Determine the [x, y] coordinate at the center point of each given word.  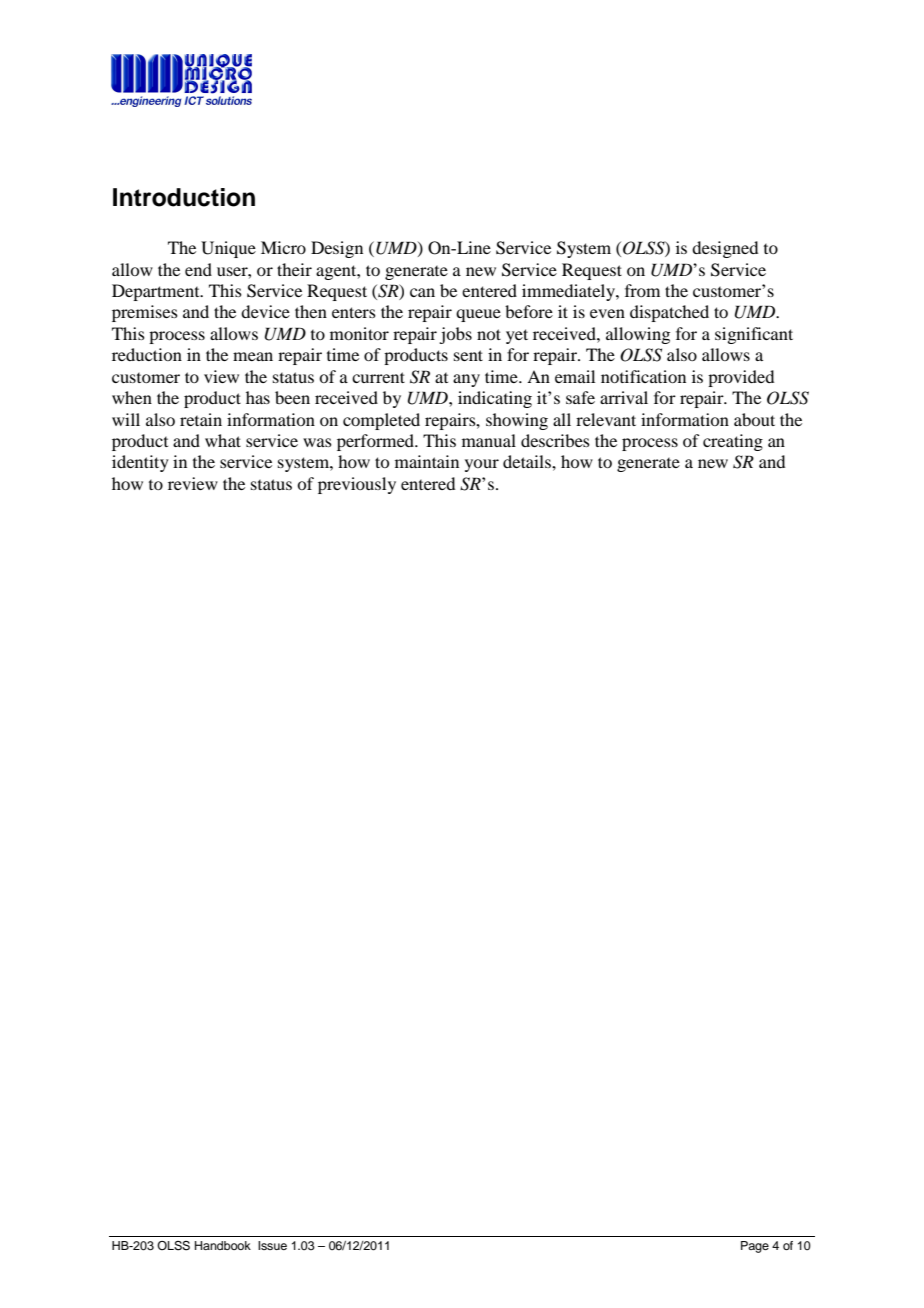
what [223, 440]
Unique [228, 249]
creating [733, 442]
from [642, 290]
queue [478, 315]
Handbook [223, 1245]
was [317, 442]
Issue [272, 1245]
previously [357, 485]
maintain [427, 461]
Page [755, 1247]
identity [140, 463]
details [528, 461]
